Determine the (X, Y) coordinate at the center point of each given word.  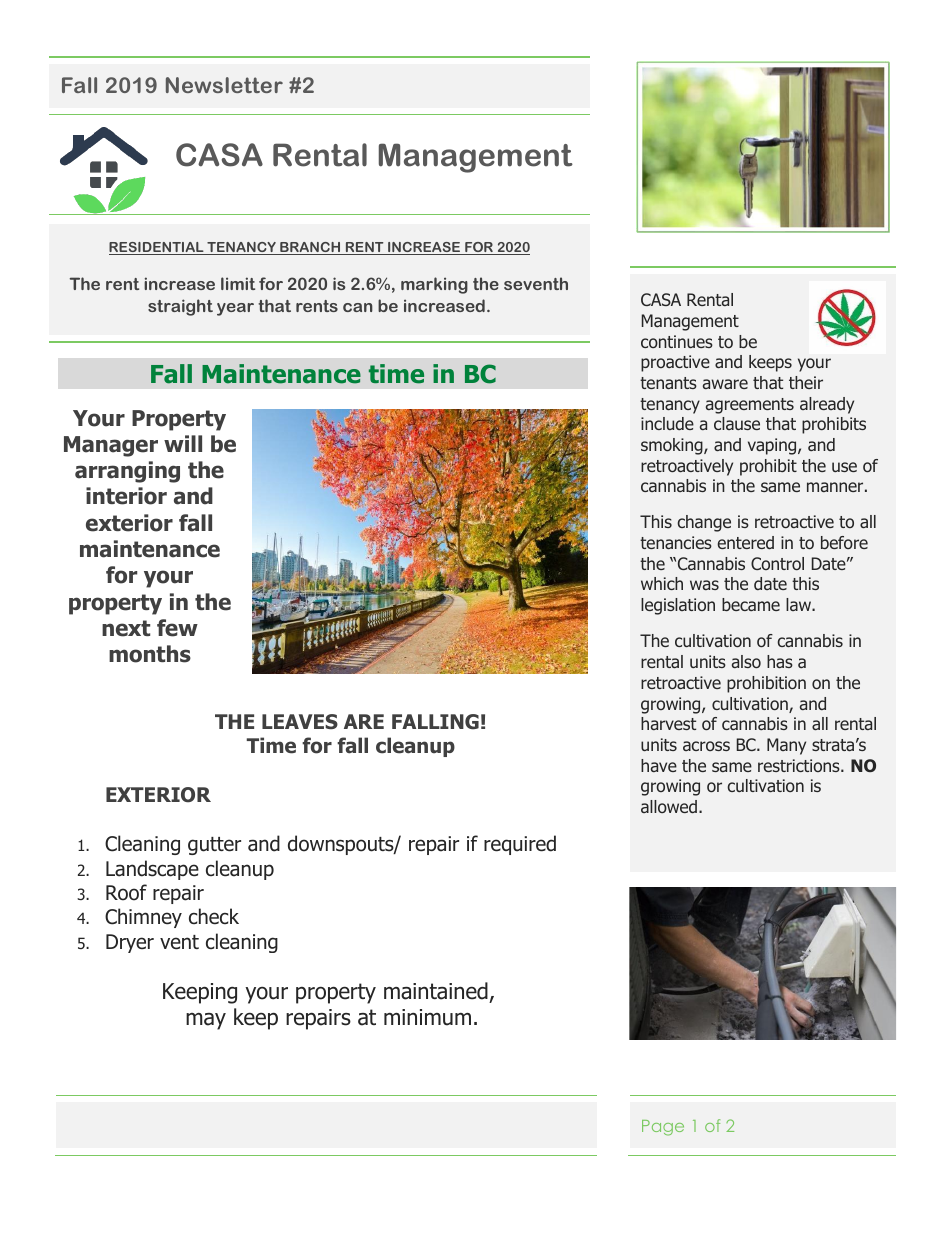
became (751, 604)
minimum (427, 1017)
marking (434, 285)
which (662, 583)
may (206, 1021)
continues (677, 341)
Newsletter (224, 85)
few (177, 628)
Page (663, 1128)
